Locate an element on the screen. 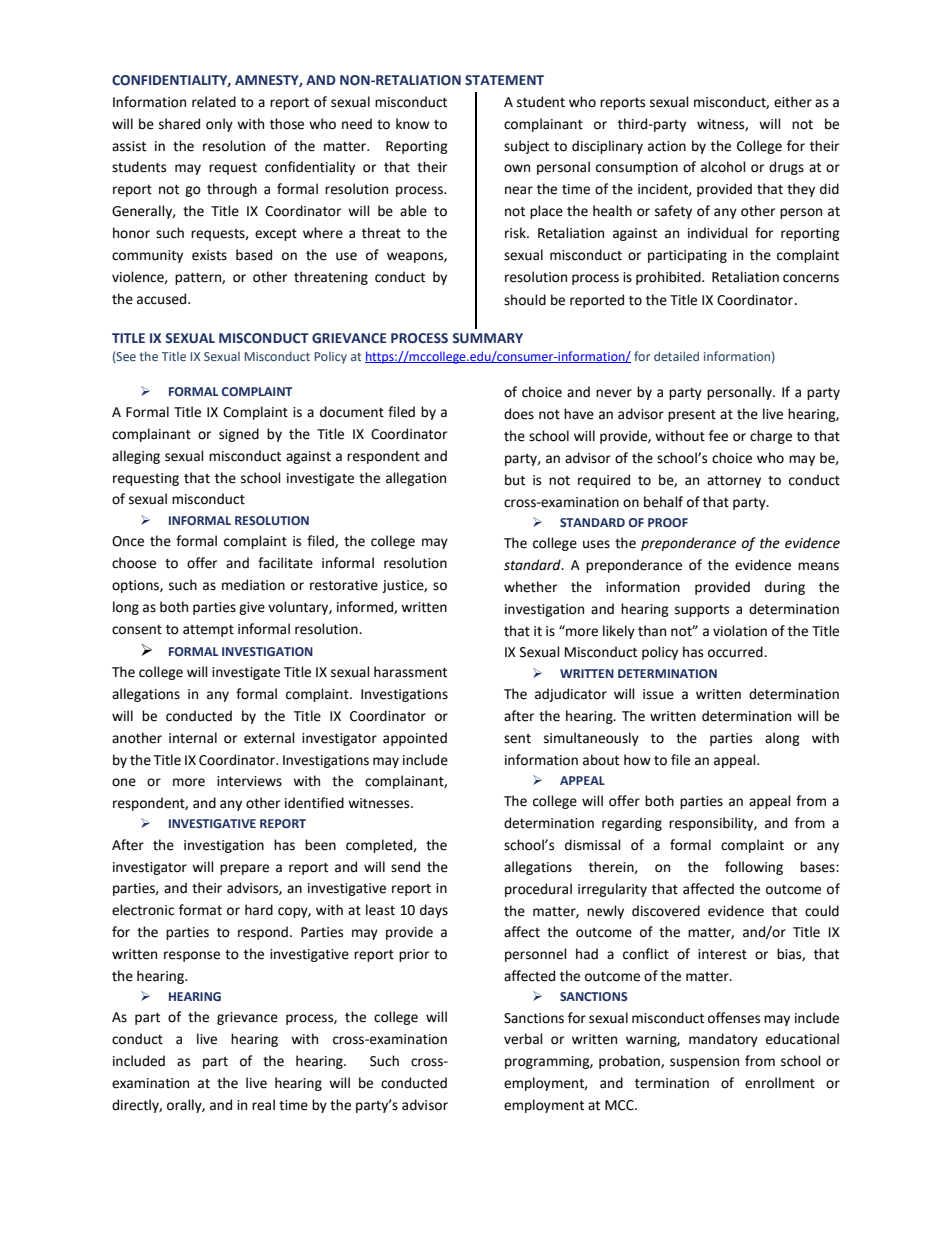 The height and width of the screenshot is (1233, 952). fee is located at coordinates (718, 436).
